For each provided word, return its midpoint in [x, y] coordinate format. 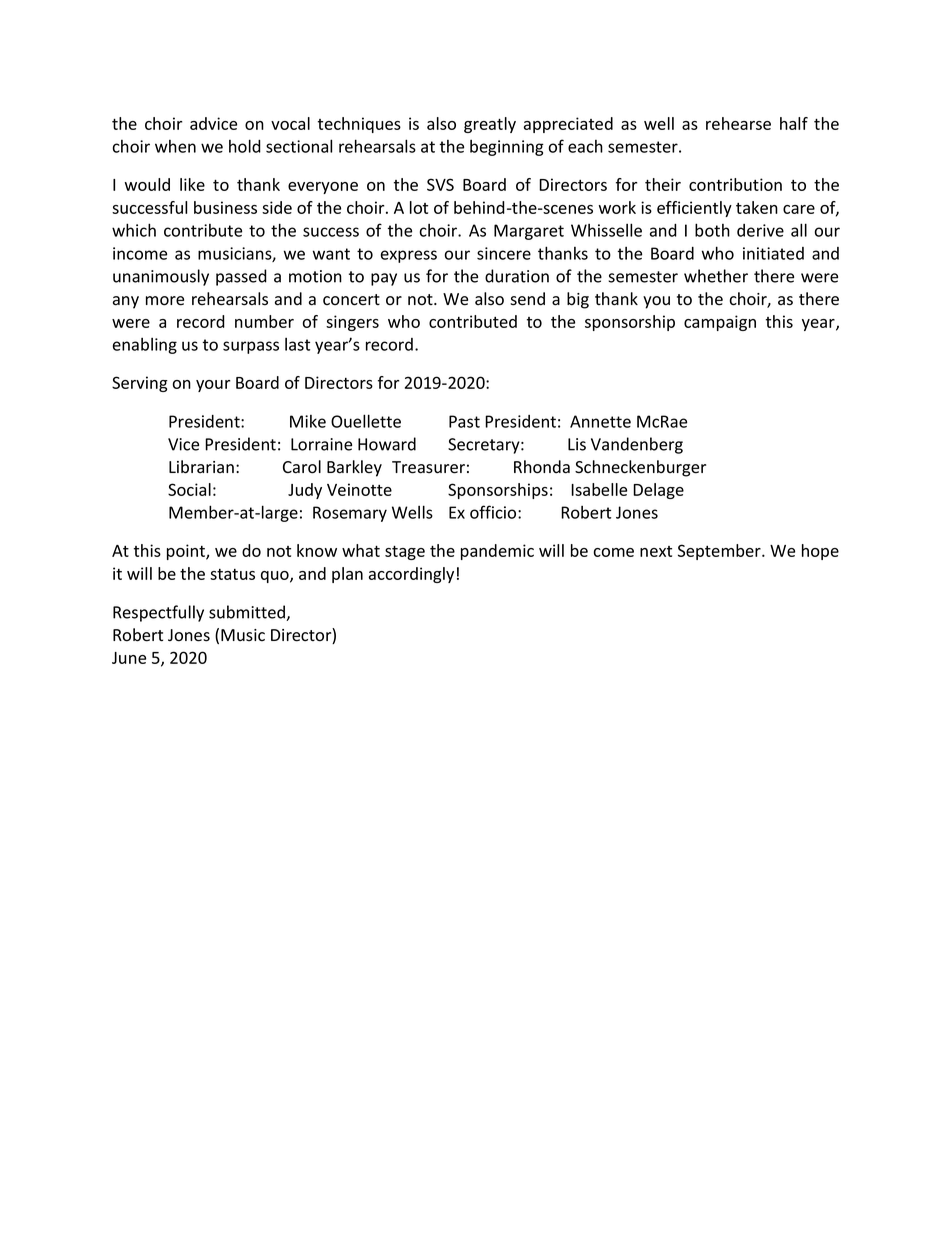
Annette [600, 421]
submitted [248, 613]
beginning [507, 148]
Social [189, 489]
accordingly [411, 575]
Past [464, 421]
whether [716, 276]
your [213, 386]
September [720, 552]
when [175, 146]
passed [241, 277]
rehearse [738, 123]
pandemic [497, 552]
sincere [504, 253]
